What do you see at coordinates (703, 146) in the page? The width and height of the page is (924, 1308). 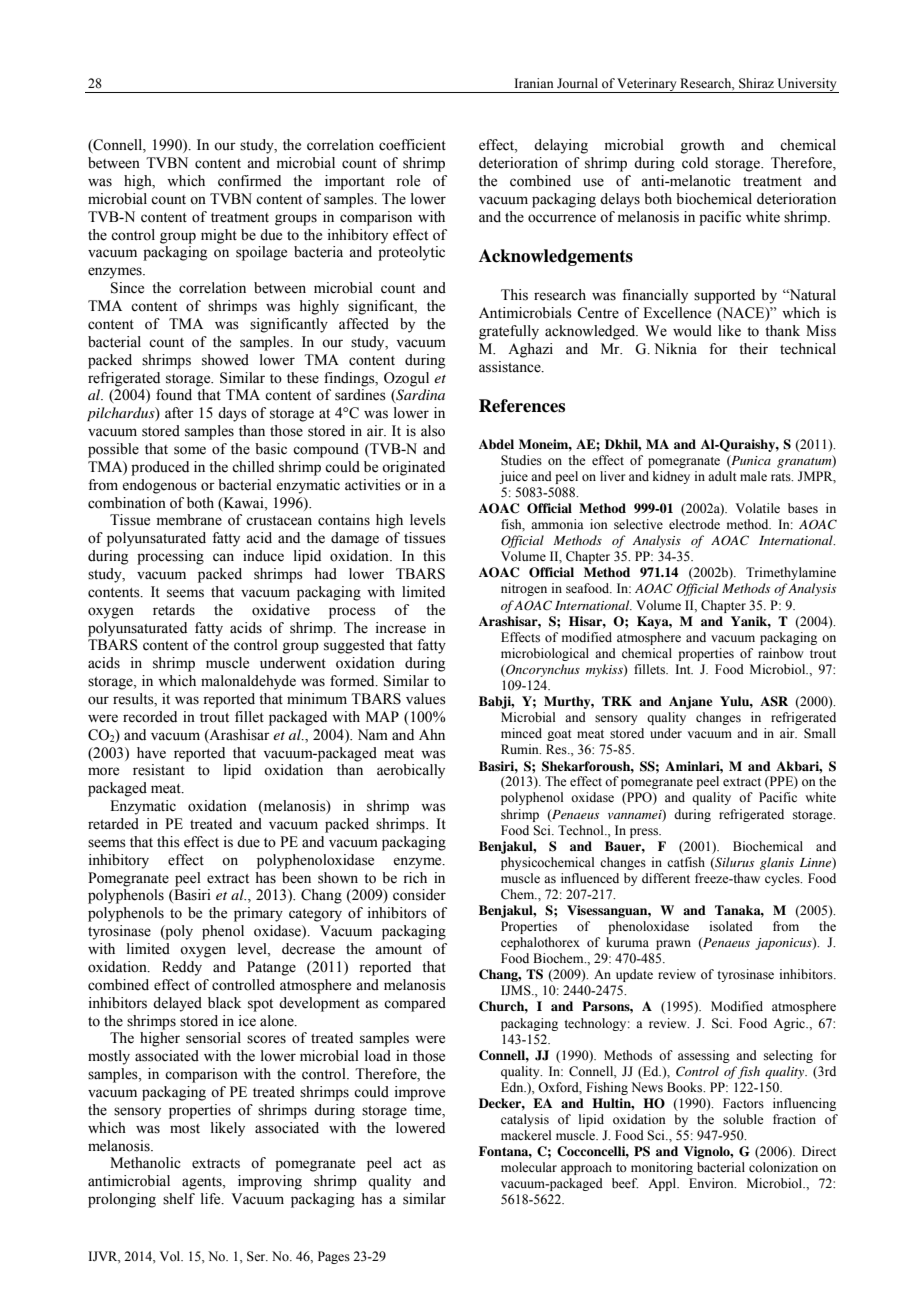 I see `growth` at bounding box center [703, 146].
